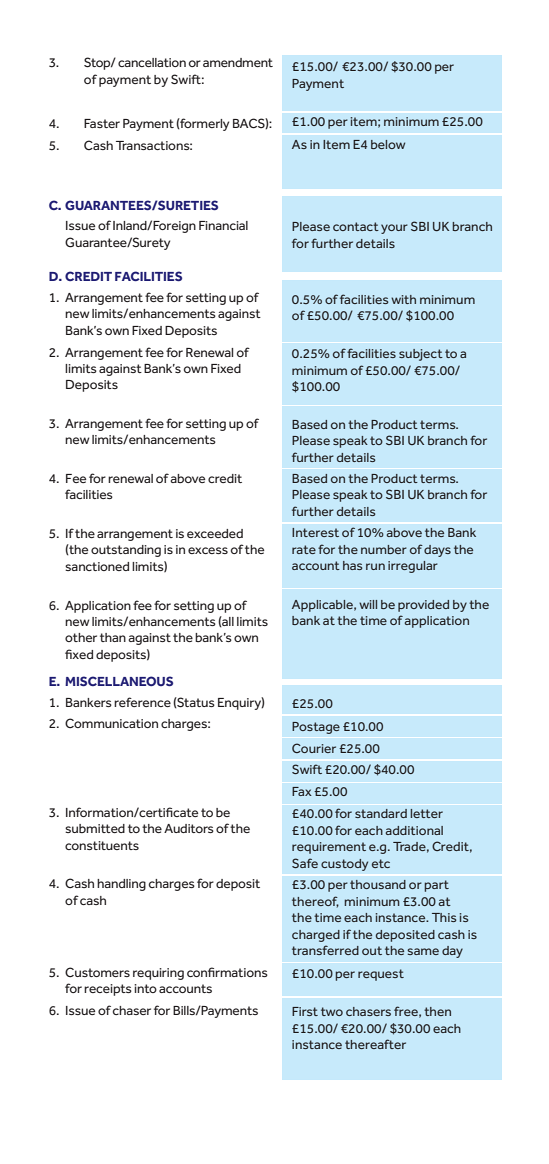  I want to click on First, so click(305, 1011).
